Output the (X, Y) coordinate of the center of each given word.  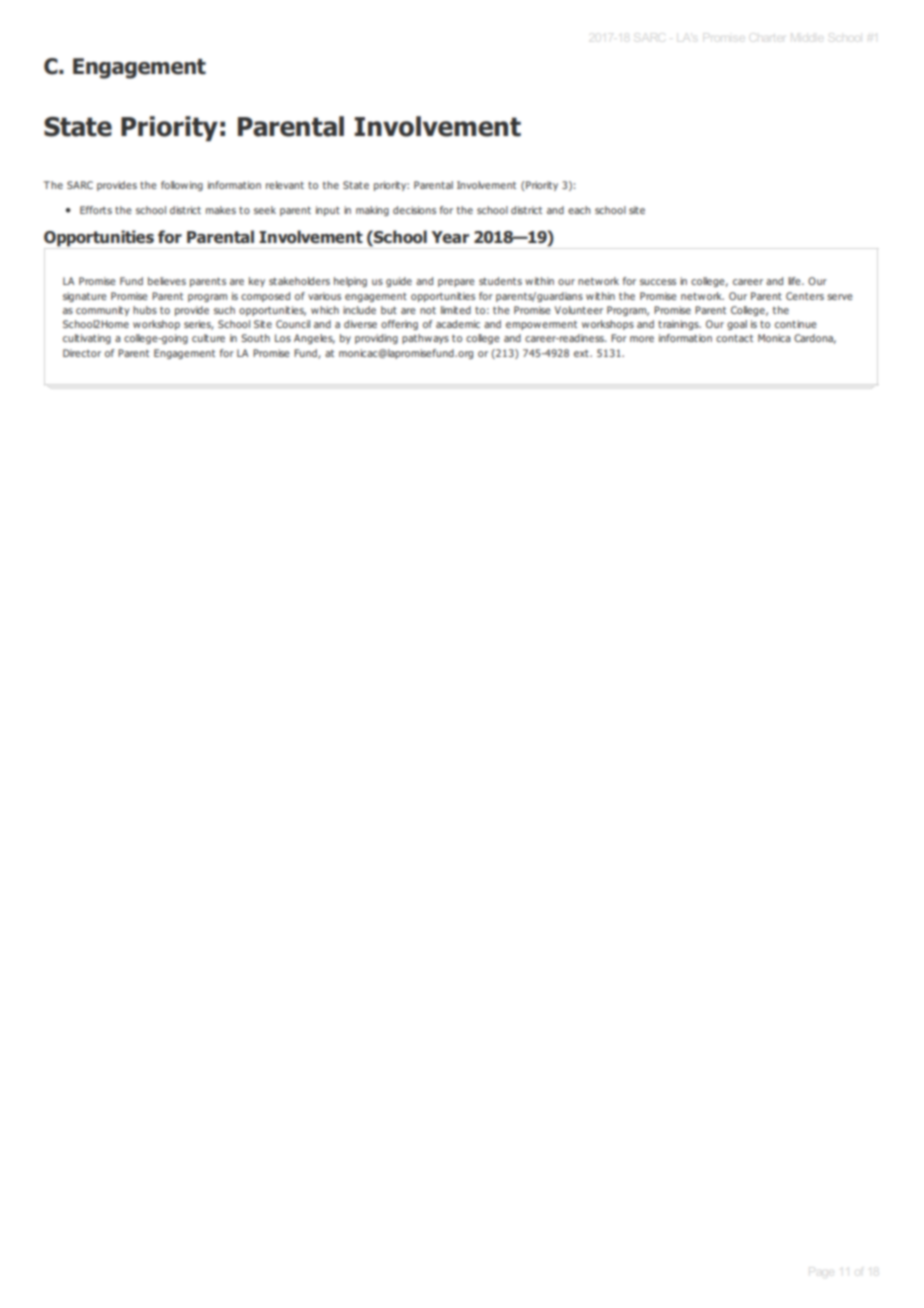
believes (167, 281)
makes (221, 210)
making (372, 211)
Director (82, 353)
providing (376, 339)
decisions (414, 210)
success (658, 282)
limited (456, 310)
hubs (145, 310)
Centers (805, 296)
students (500, 281)
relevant (285, 185)
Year (450, 237)
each (579, 210)
